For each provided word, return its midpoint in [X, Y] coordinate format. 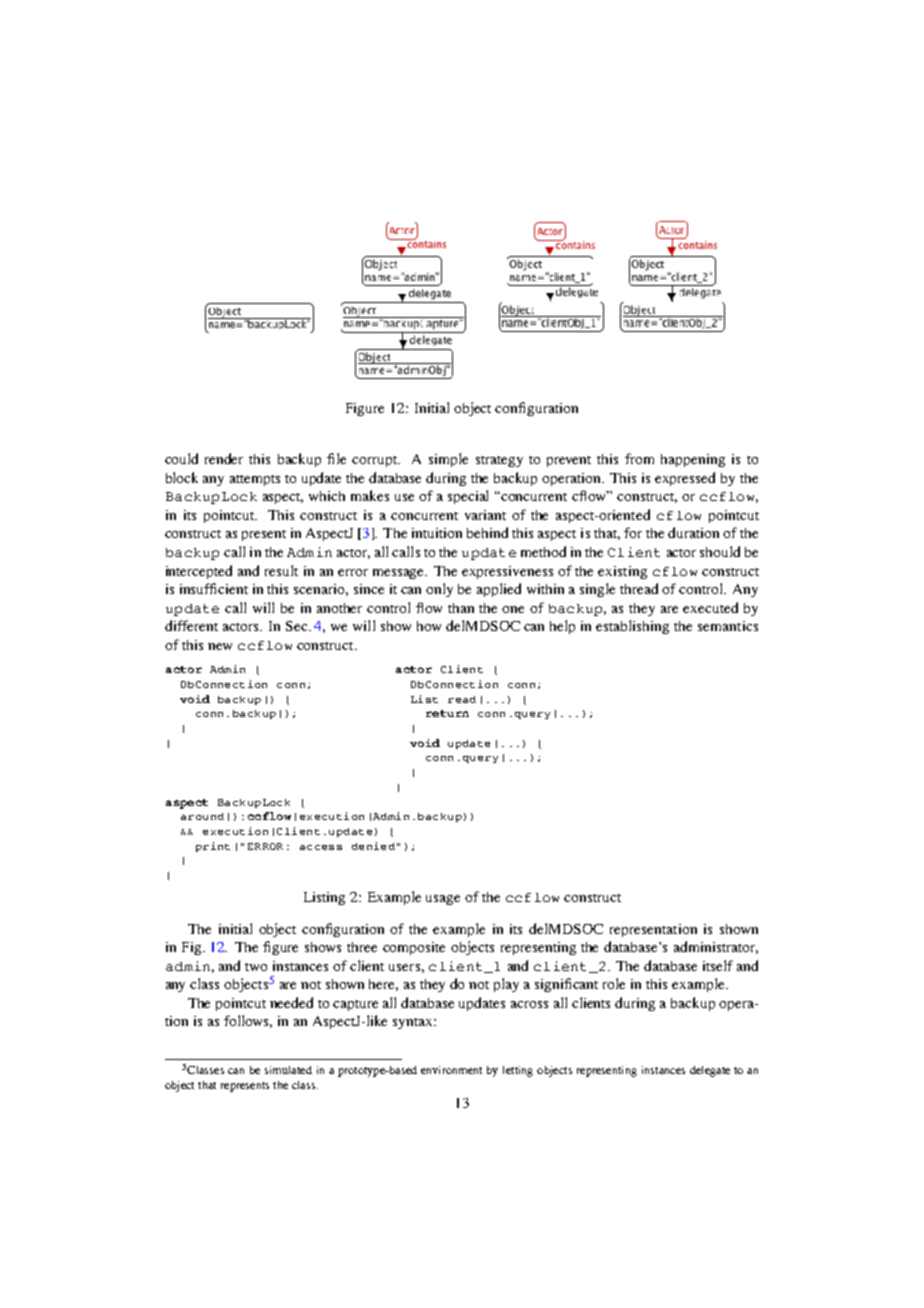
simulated [288, 1070]
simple [448, 460]
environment [451, 1070]
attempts [255, 480]
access [321, 847]
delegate [710, 1071]
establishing [632, 627]
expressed [685, 479]
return [447, 713]
